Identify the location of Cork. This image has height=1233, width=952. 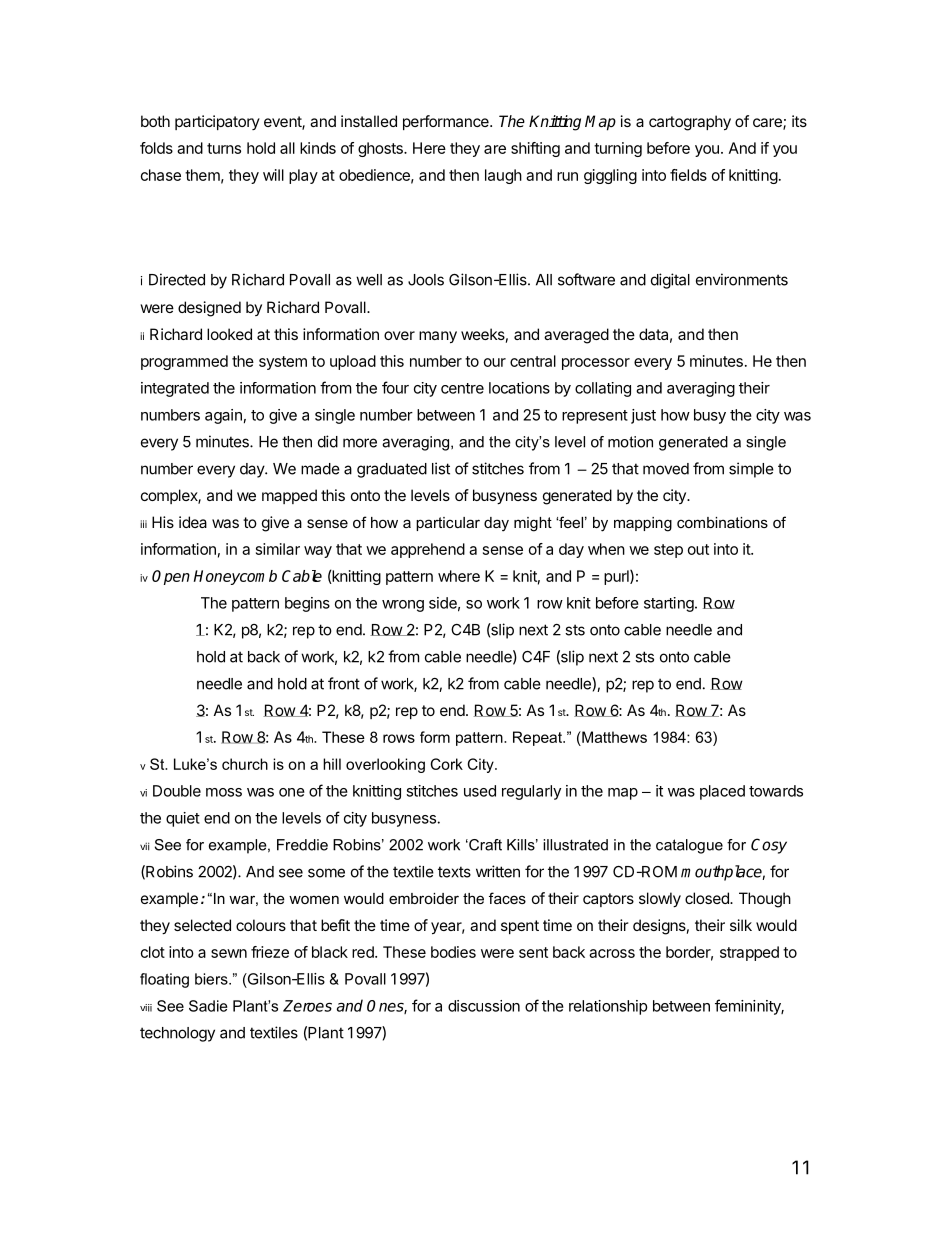
(447, 764).
